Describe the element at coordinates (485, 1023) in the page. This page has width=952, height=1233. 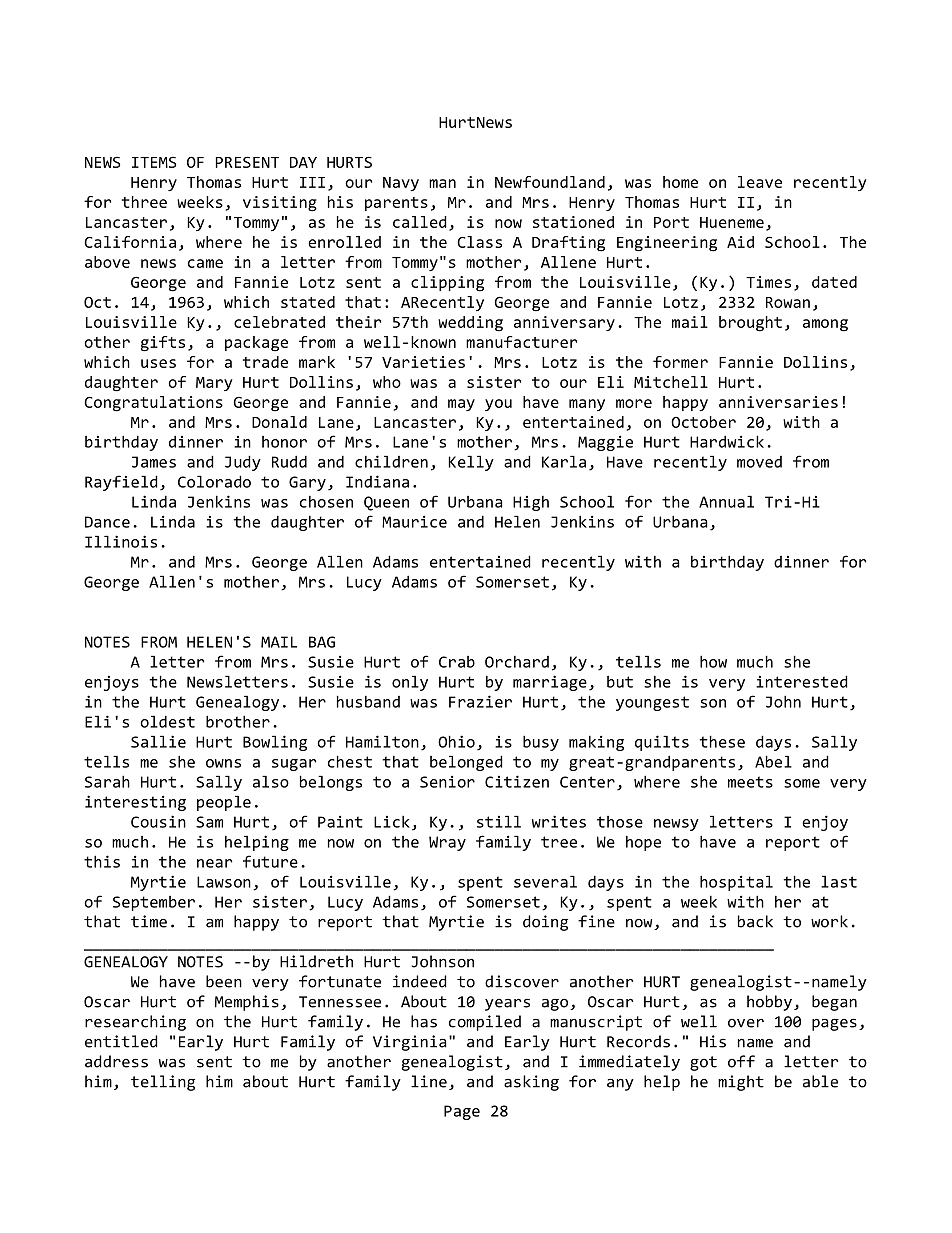
I see `compiled` at that location.
